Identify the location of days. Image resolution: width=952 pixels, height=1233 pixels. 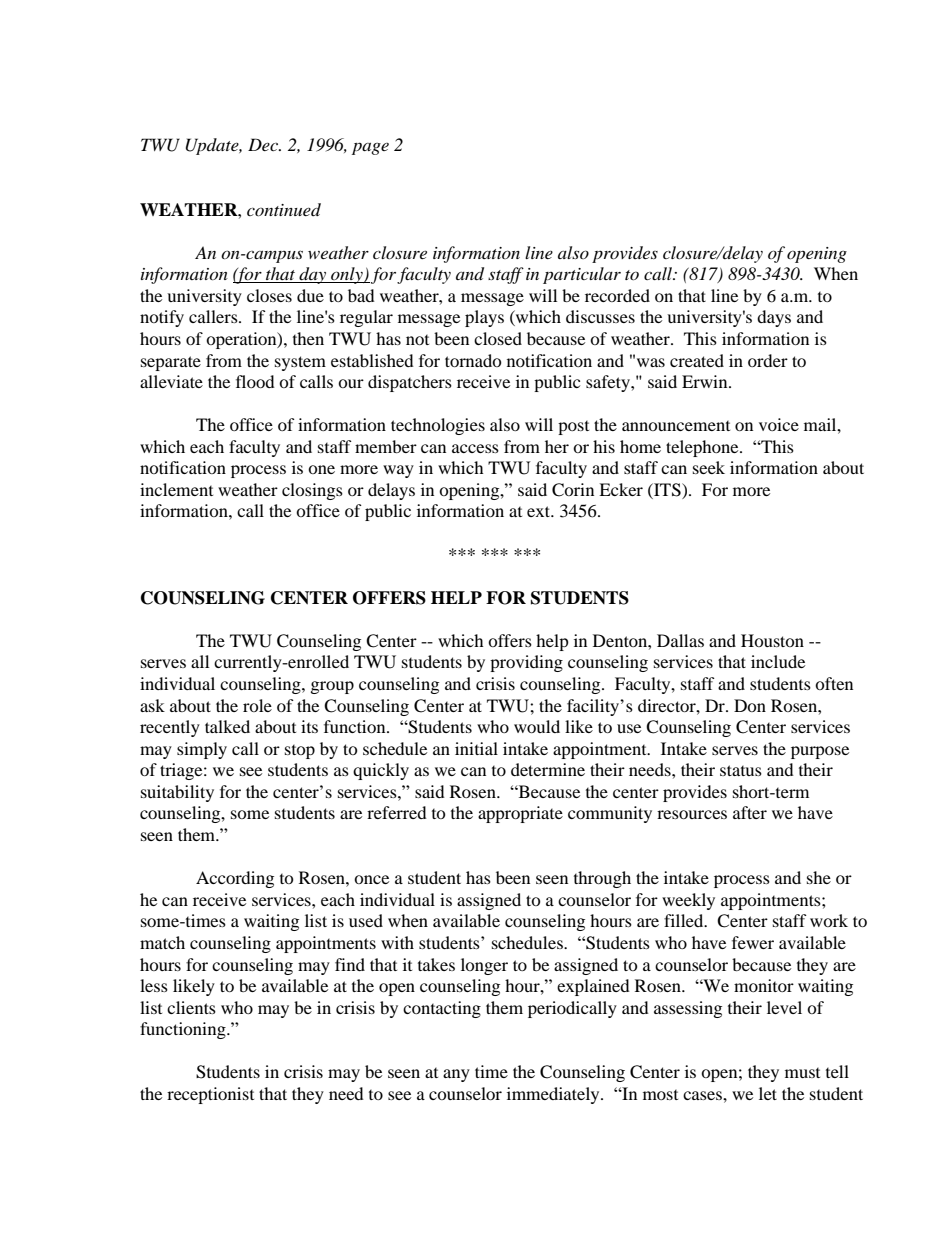
(774, 318).
